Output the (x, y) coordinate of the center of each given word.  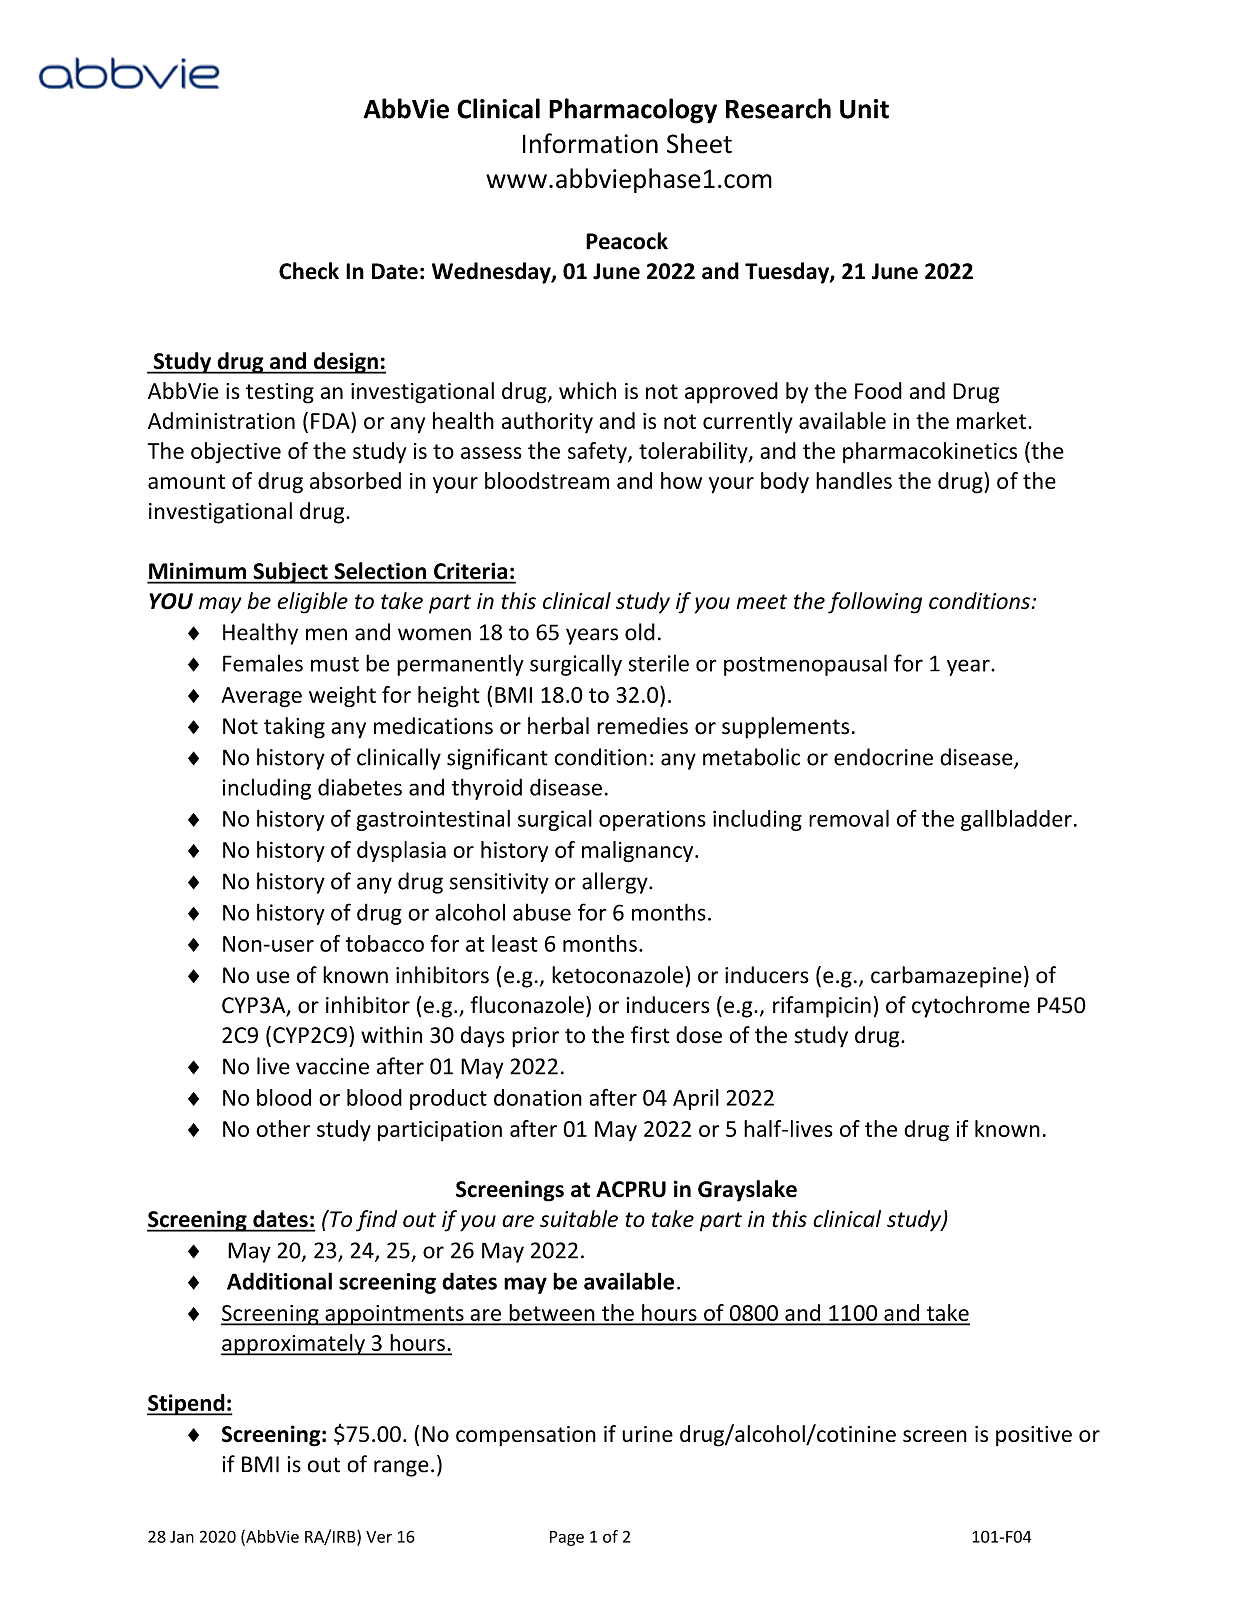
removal (849, 818)
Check (309, 271)
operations (652, 820)
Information (590, 143)
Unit (864, 109)
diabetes (360, 787)
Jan (182, 1537)
